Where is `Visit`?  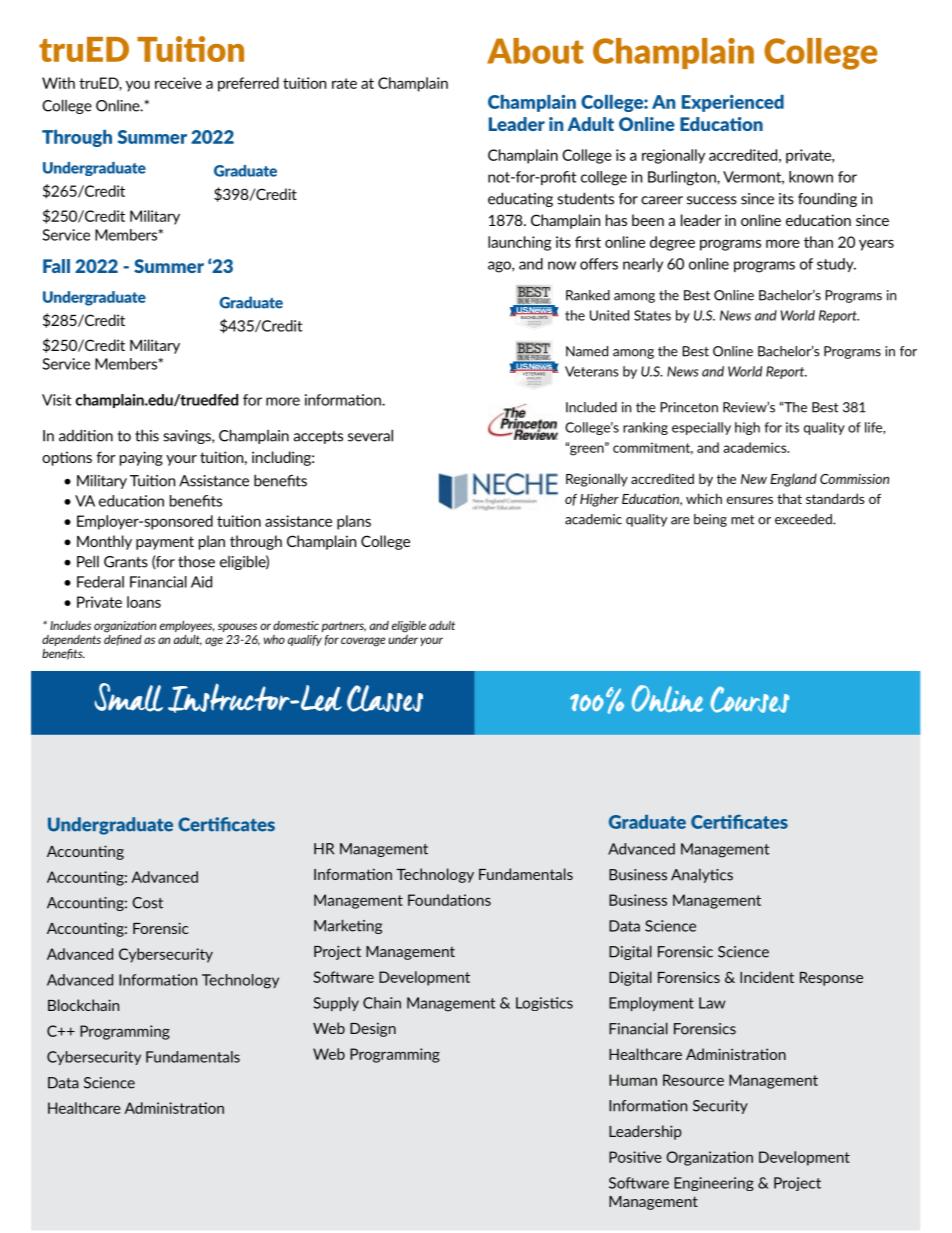
Visit is located at coordinates (57, 400).
